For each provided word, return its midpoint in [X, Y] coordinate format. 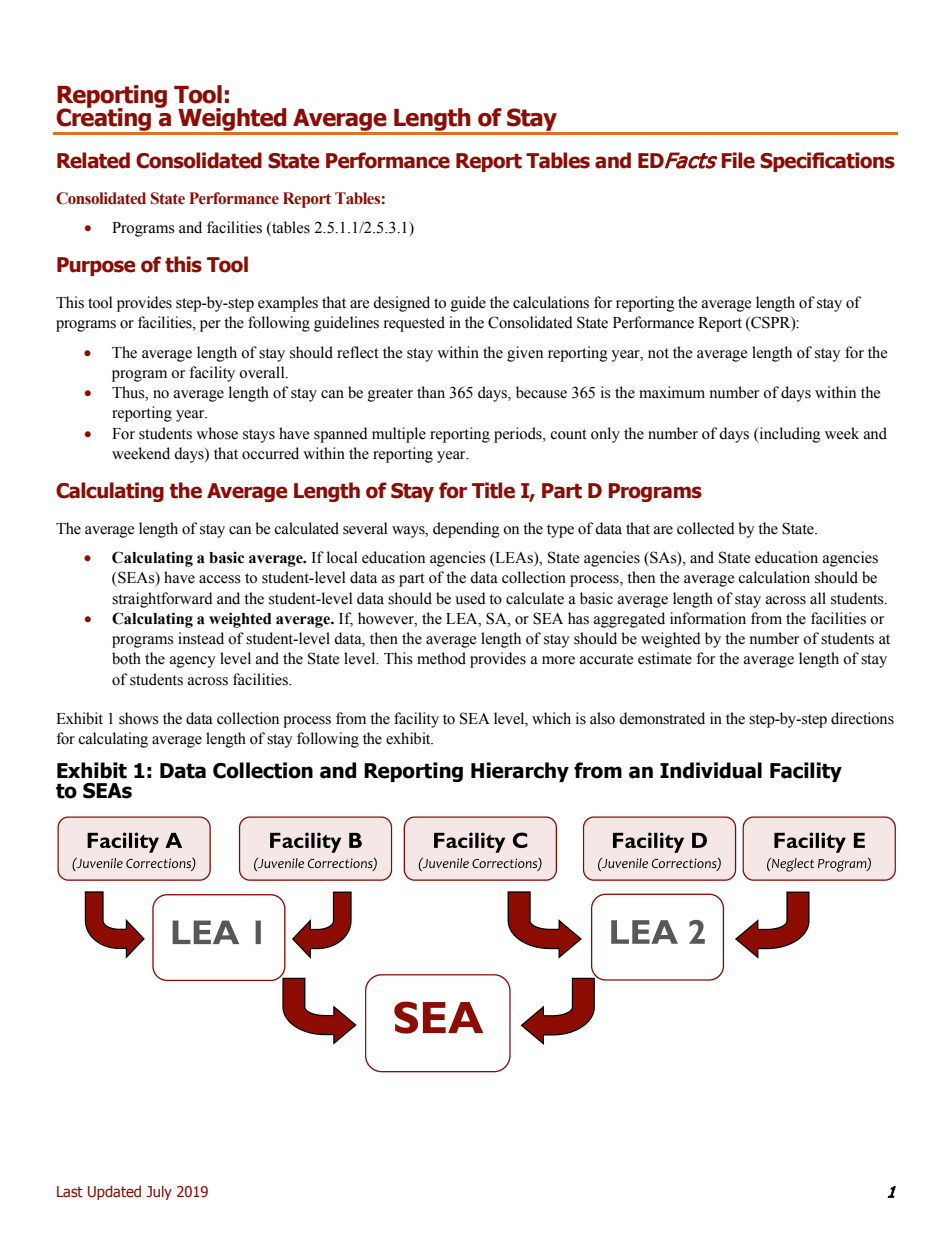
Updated [114, 1192]
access [219, 579]
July [159, 1192]
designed [401, 304]
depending [466, 530]
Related [93, 160]
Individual [711, 770]
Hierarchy [520, 772]
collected [706, 528]
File [738, 160]
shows [138, 718]
